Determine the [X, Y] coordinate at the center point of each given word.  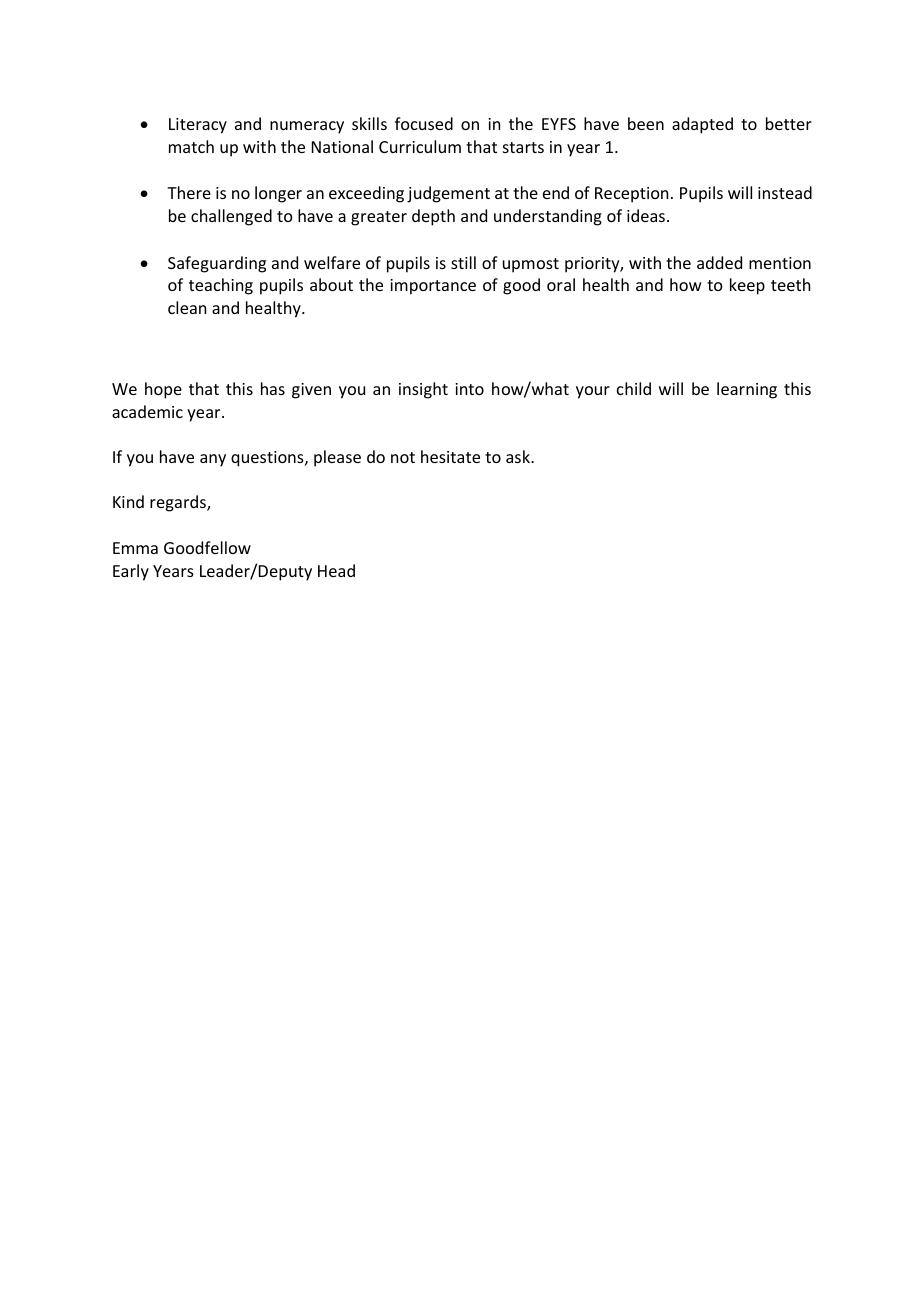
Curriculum [420, 146]
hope [163, 390]
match [191, 146]
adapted [702, 125]
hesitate [450, 456]
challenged [231, 217]
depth [433, 217]
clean [187, 307]
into [469, 389]
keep [747, 286]
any [213, 460]
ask [519, 456]
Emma [135, 548]
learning [747, 390]
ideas [647, 215]
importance [433, 287]
